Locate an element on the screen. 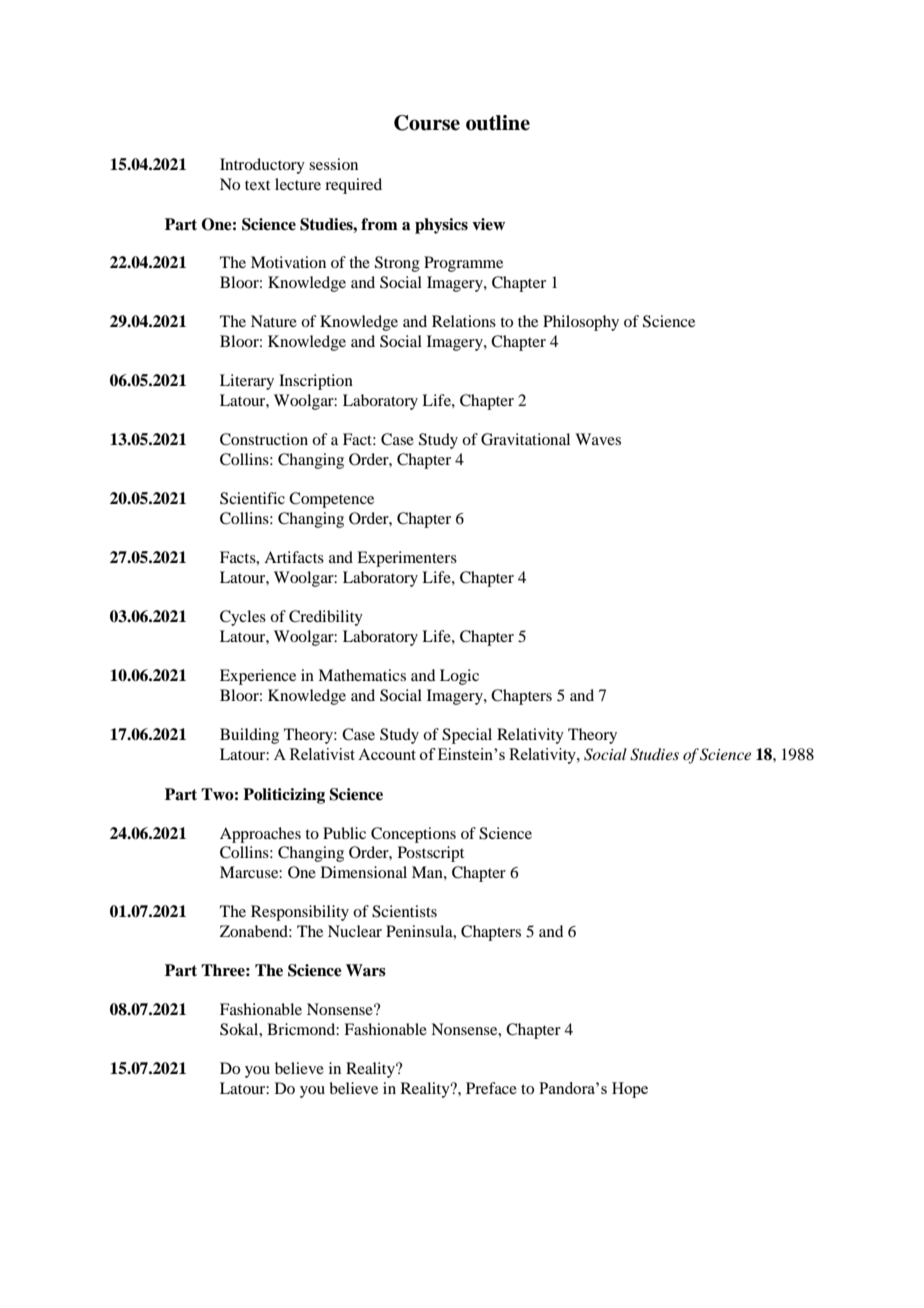 This screenshot has width=924, height=1308. Relations is located at coordinates (464, 321).
